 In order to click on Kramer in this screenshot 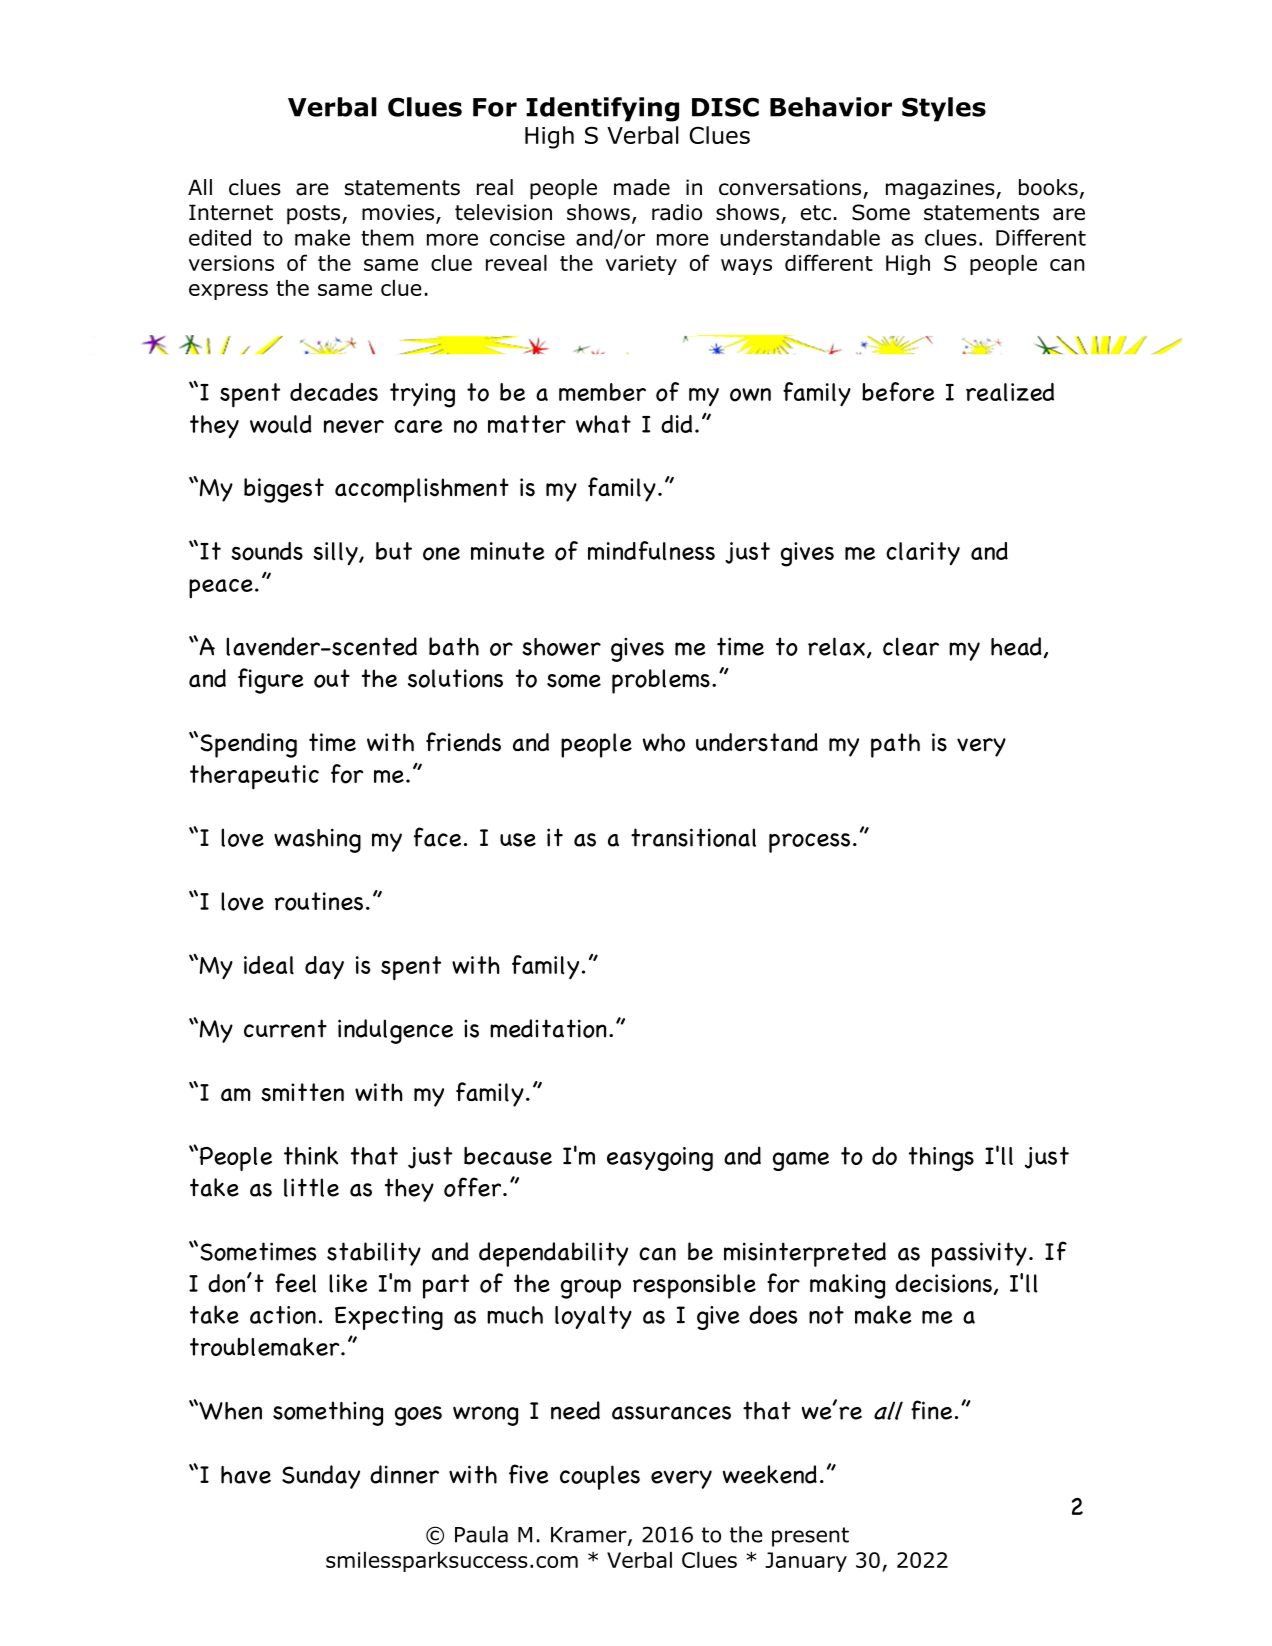, I will do `click(590, 1536)`.
